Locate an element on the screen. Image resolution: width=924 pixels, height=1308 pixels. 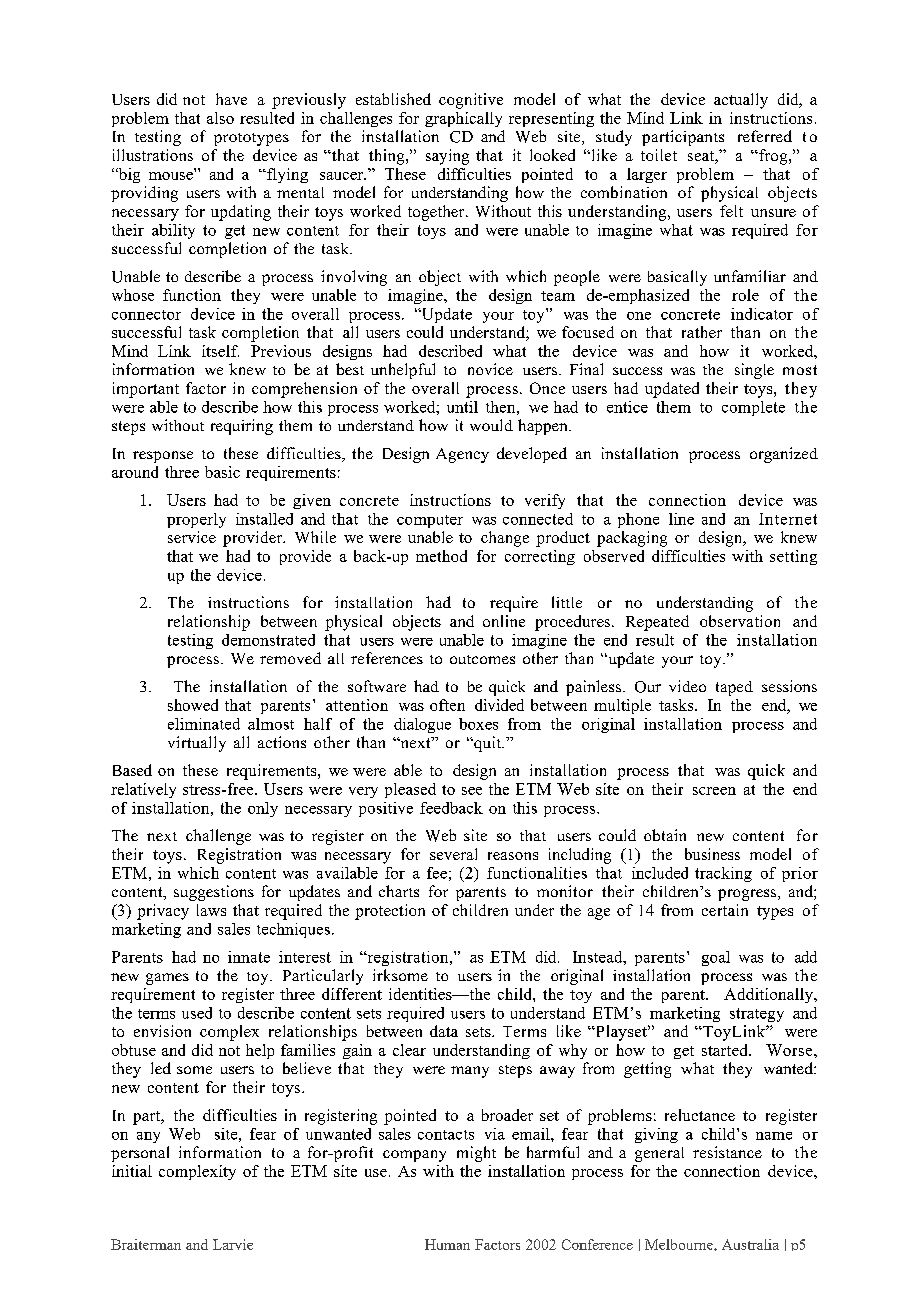
graphically is located at coordinates (463, 119).
